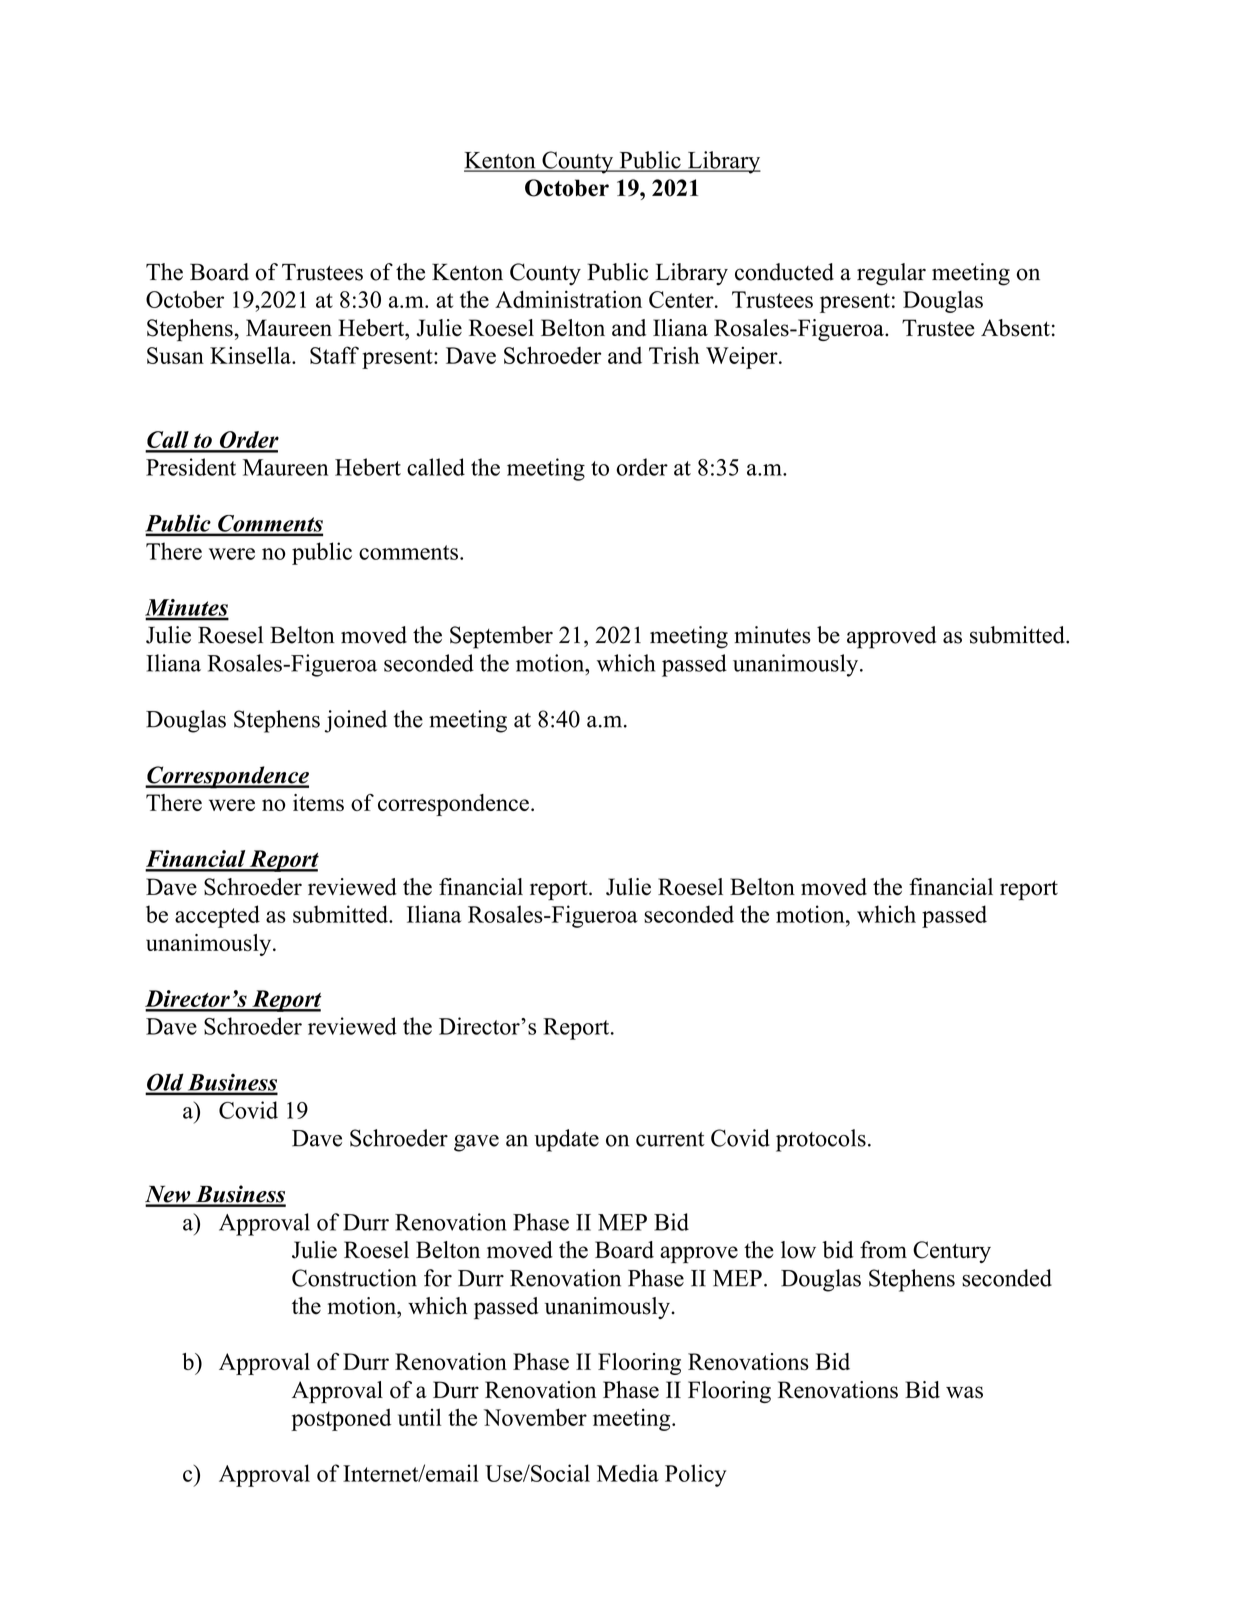 The image size is (1239, 1604). I want to click on protocols, so click(821, 1140).
